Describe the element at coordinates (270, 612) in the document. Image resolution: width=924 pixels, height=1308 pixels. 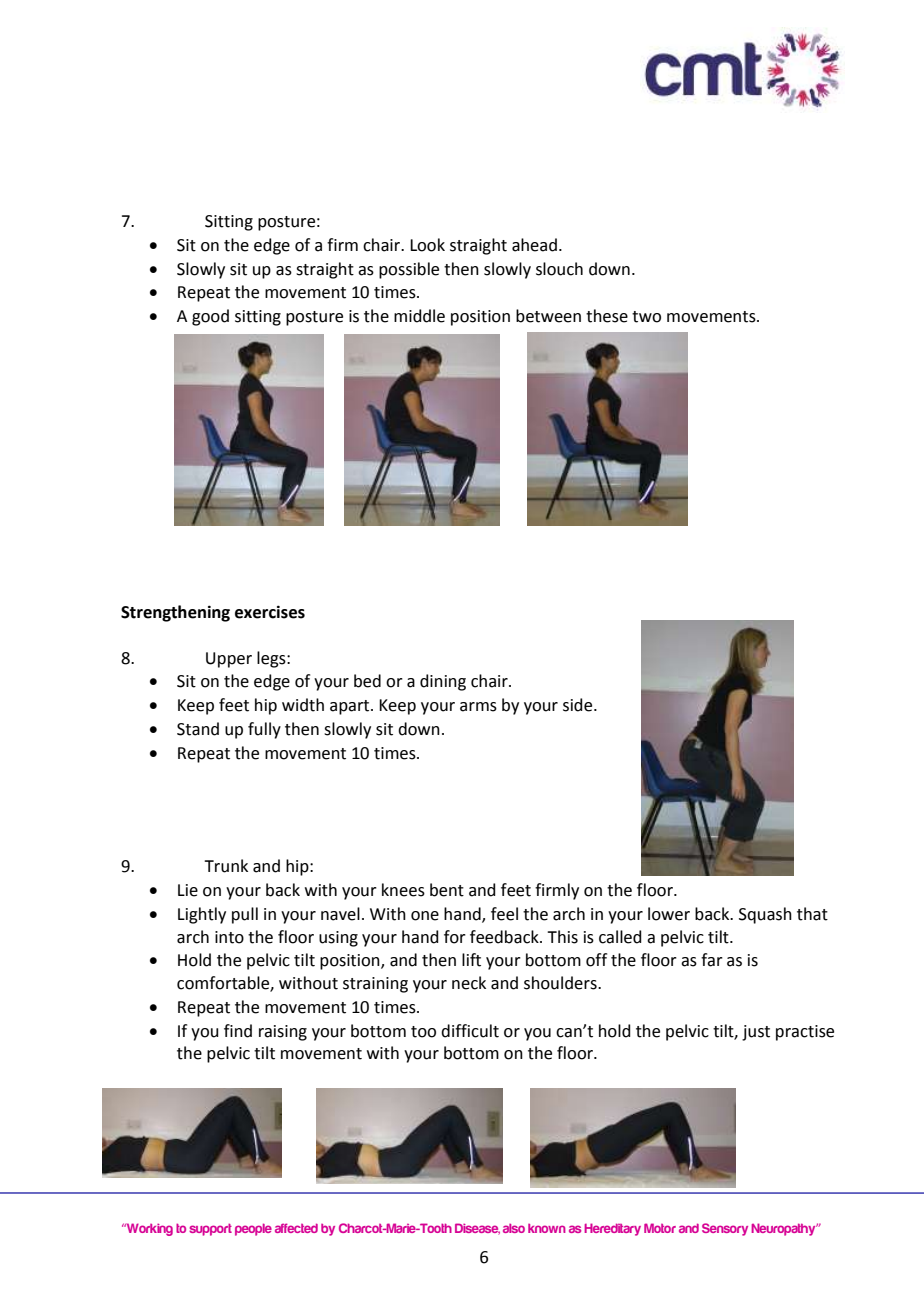
I see `exercises` at that location.
